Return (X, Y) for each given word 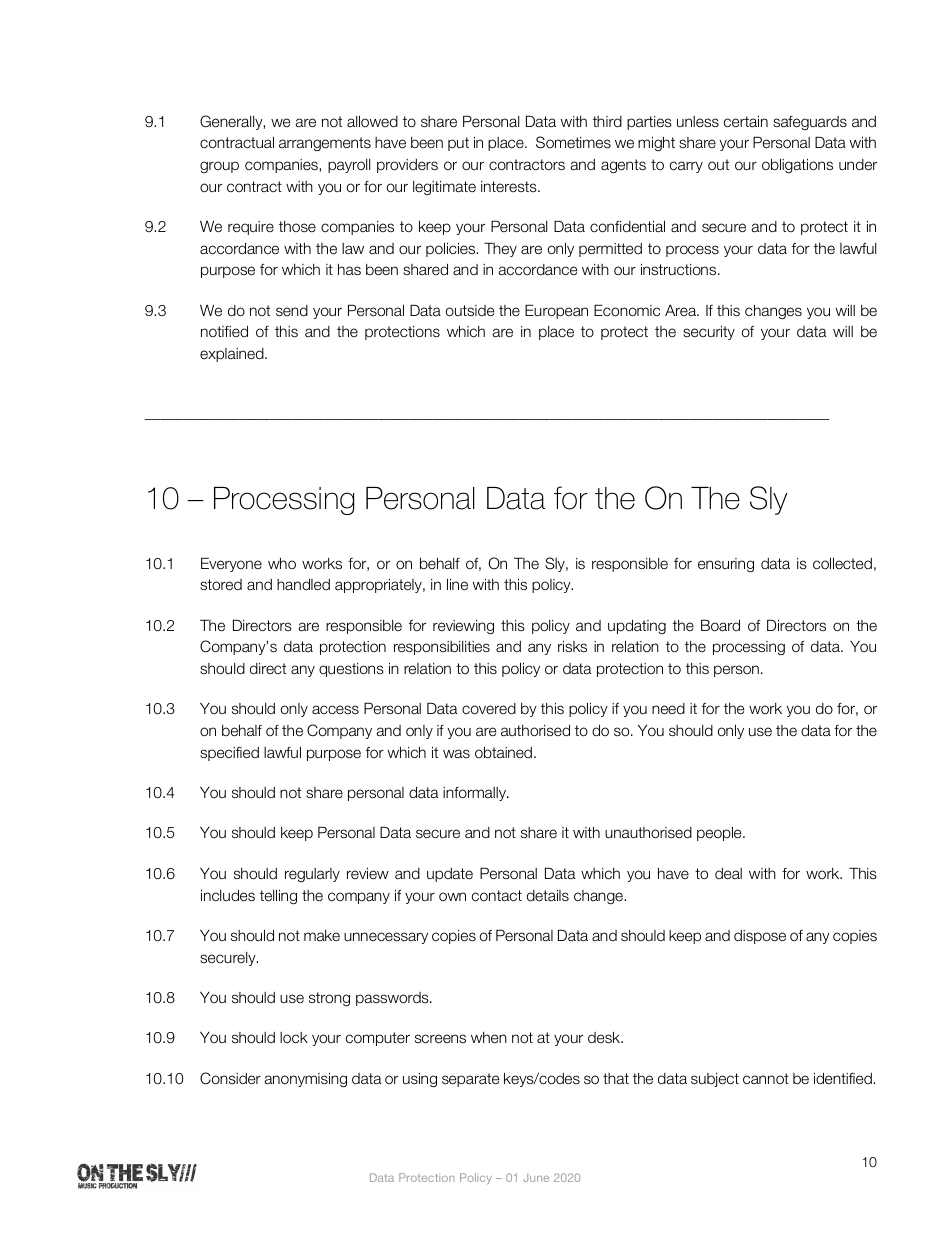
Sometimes (573, 142)
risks (572, 646)
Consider (230, 1078)
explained (233, 355)
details (548, 895)
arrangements (325, 144)
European (556, 311)
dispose (760, 937)
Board (720, 625)
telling (278, 897)
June (536, 1177)
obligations (797, 166)
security (709, 333)
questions (351, 670)
